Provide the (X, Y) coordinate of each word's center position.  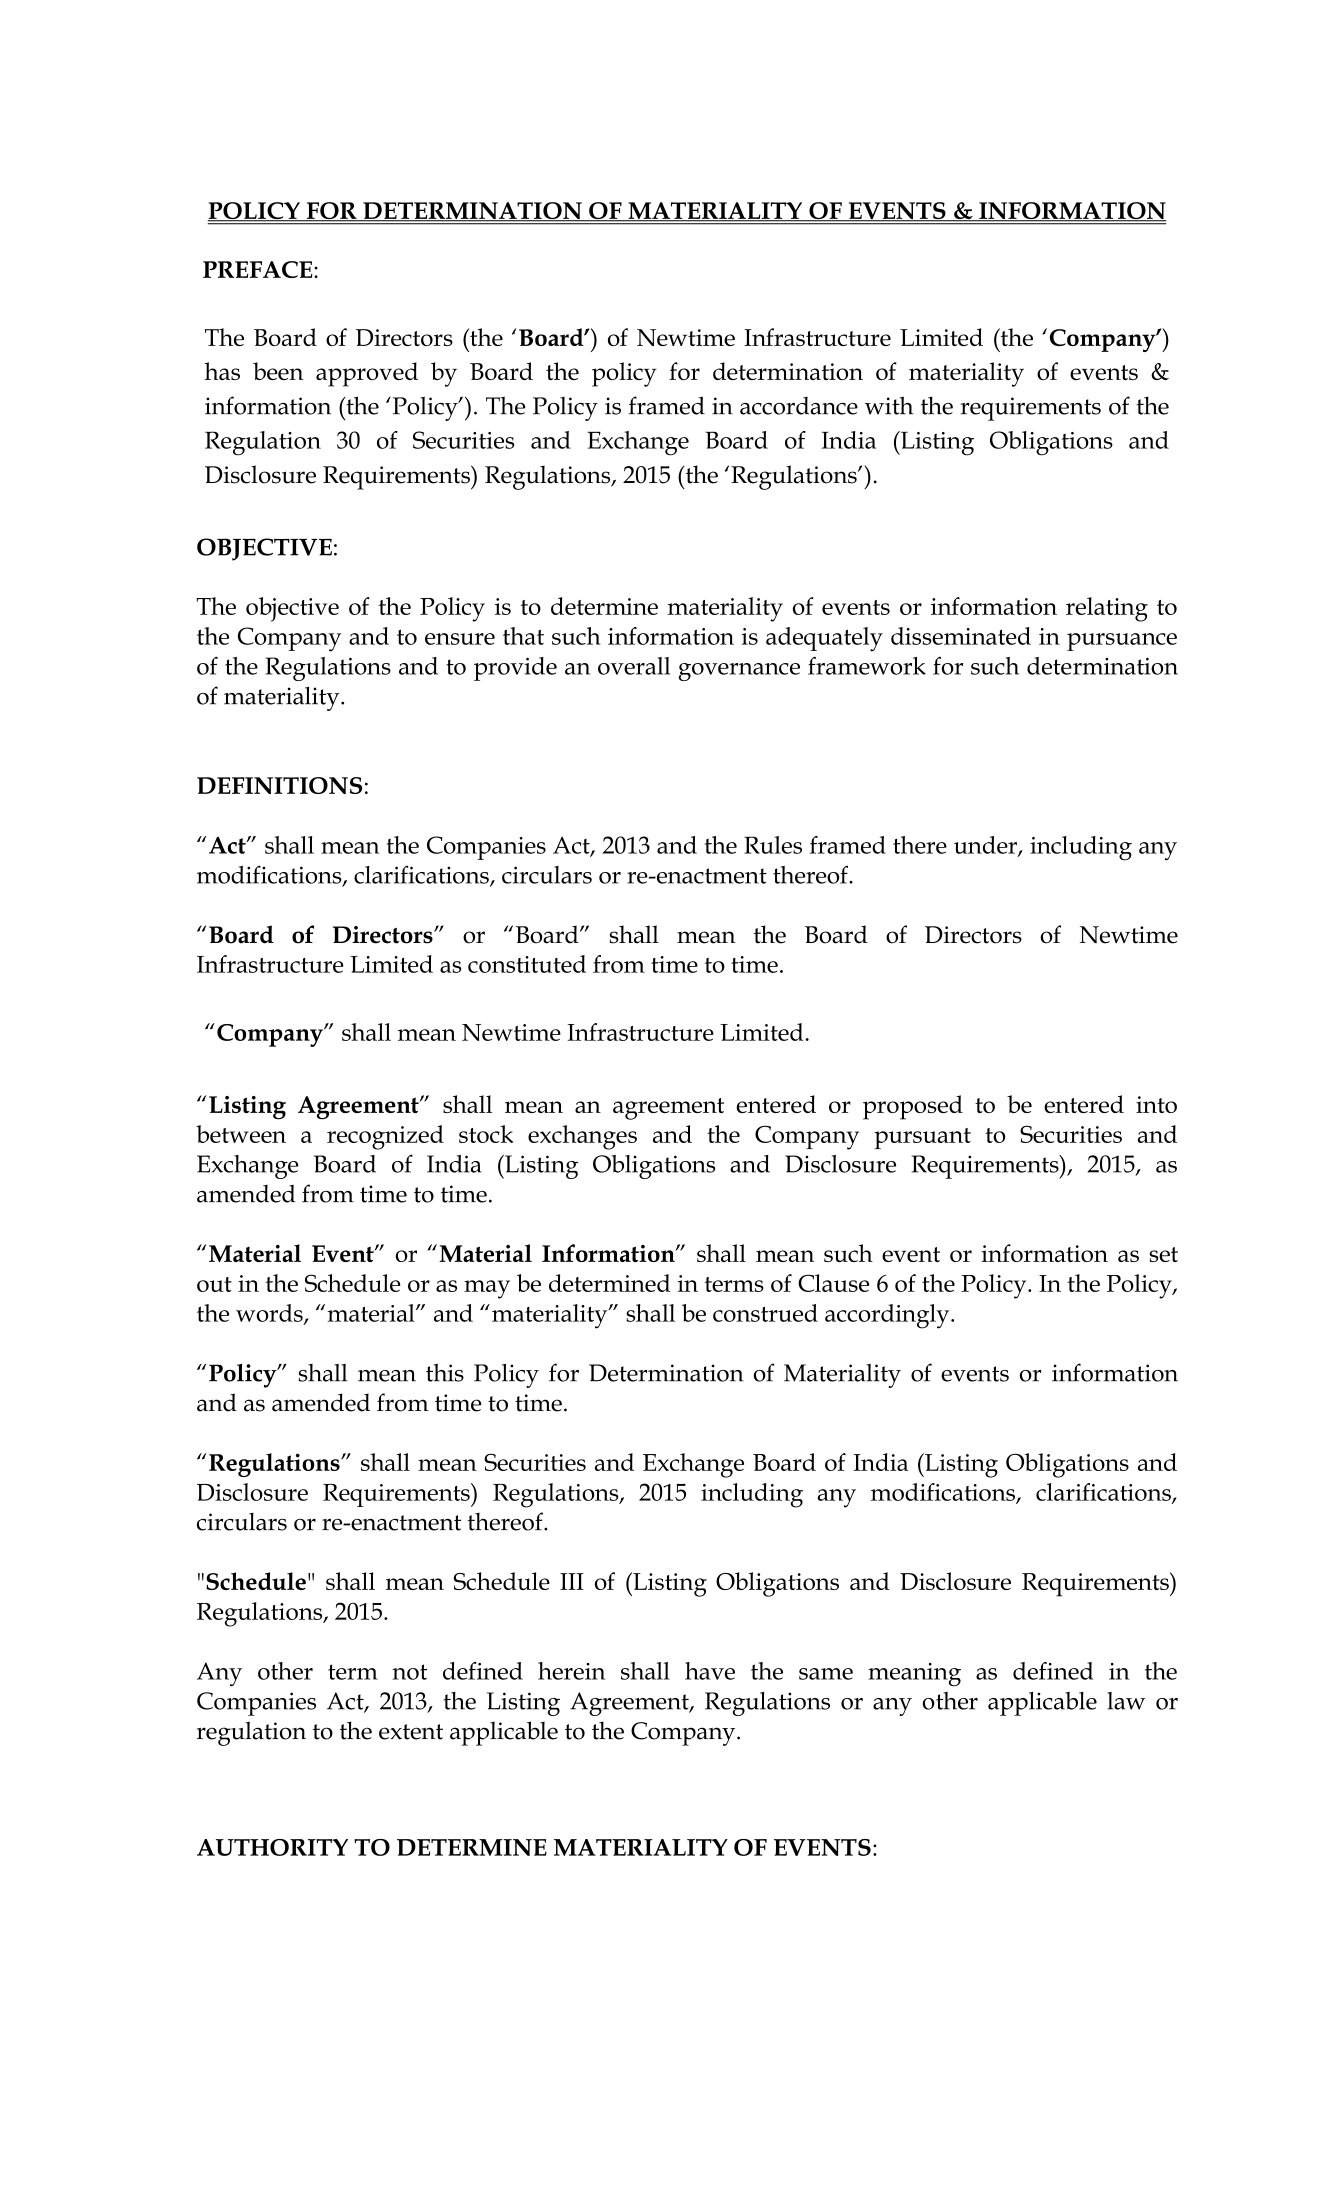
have (710, 1671)
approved (367, 374)
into (1156, 1104)
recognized (385, 1137)
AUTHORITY (272, 1847)
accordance (799, 406)
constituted (527, 964)
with (889, 405)
